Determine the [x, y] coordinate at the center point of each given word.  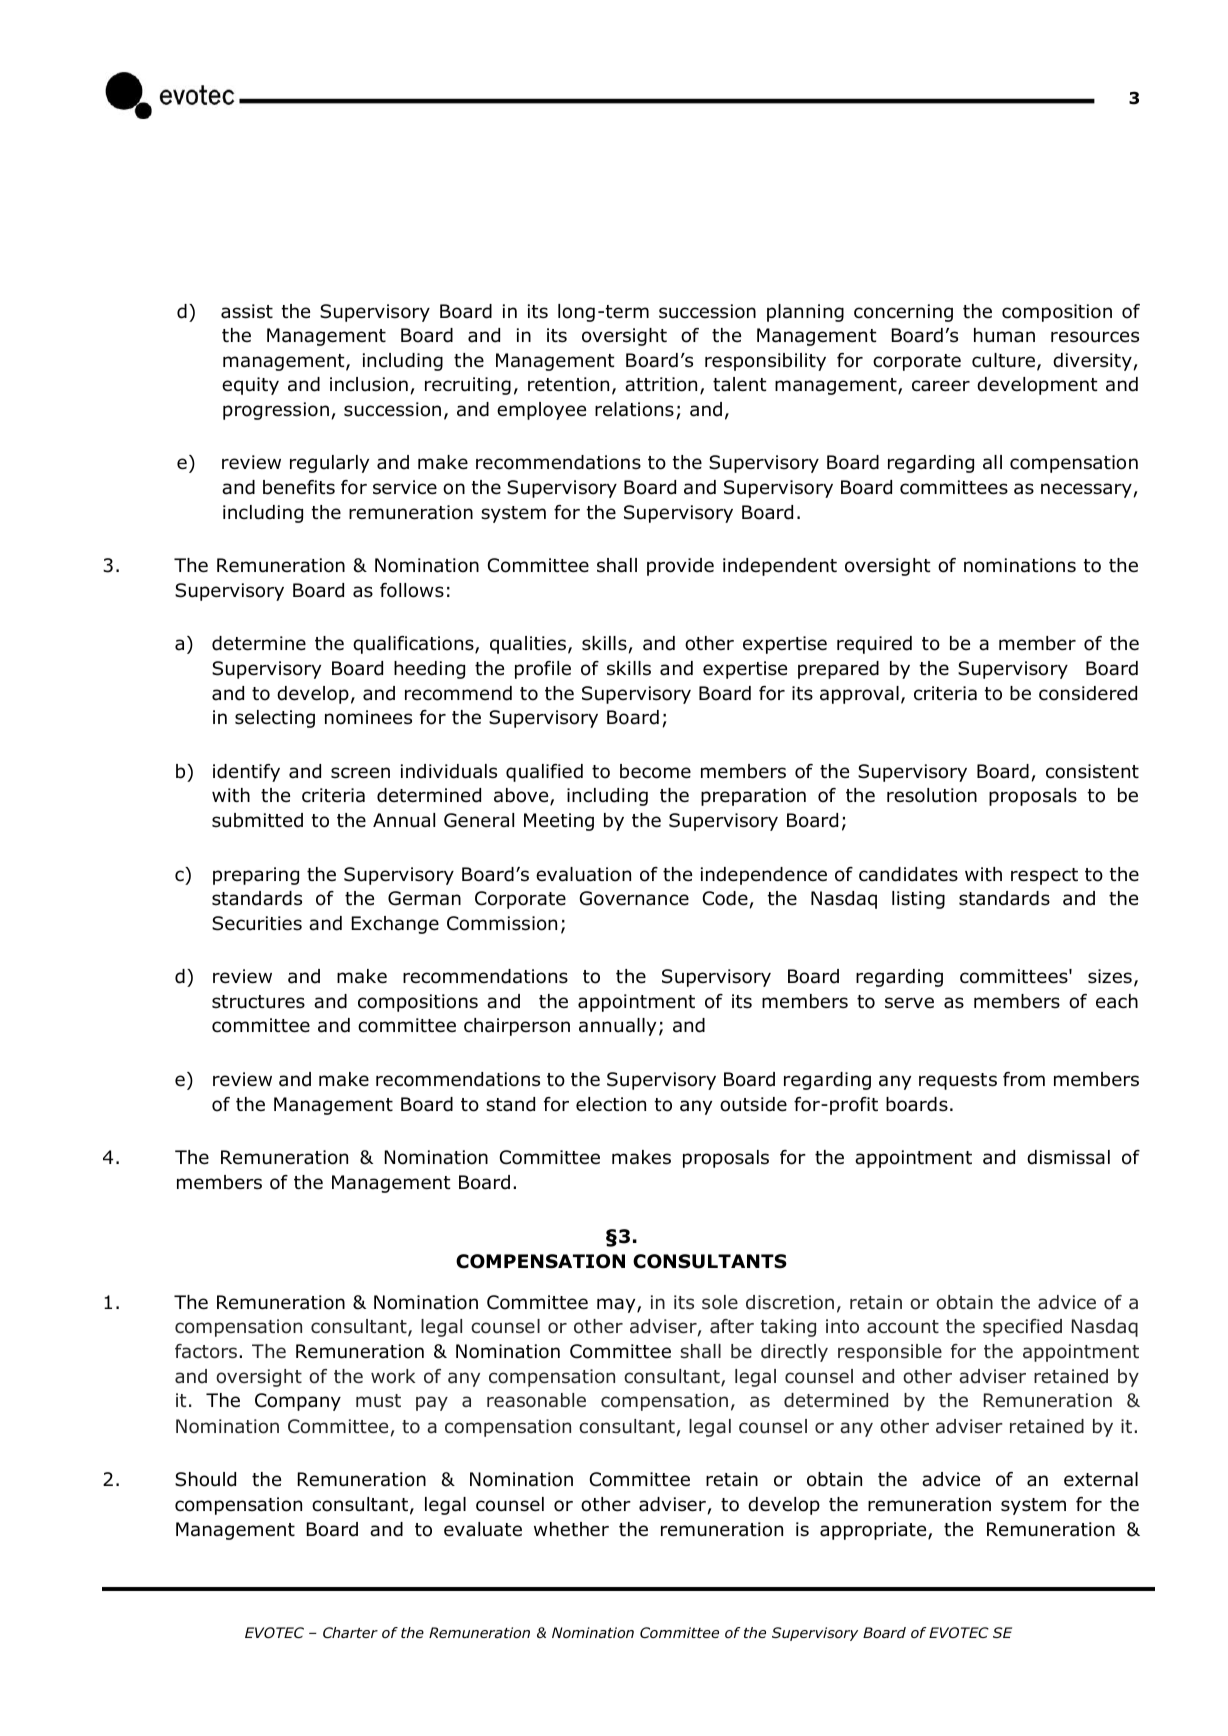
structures [258, 1002]
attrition [661, 384]
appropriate [874, 1531]
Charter [350, 1632]
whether [571, 1529]
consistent [1092, 771]
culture [1003, 360]
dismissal [1068, 1157]
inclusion [369, 384]
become [655, 771]
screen [360, 773]
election [611, 1104]
